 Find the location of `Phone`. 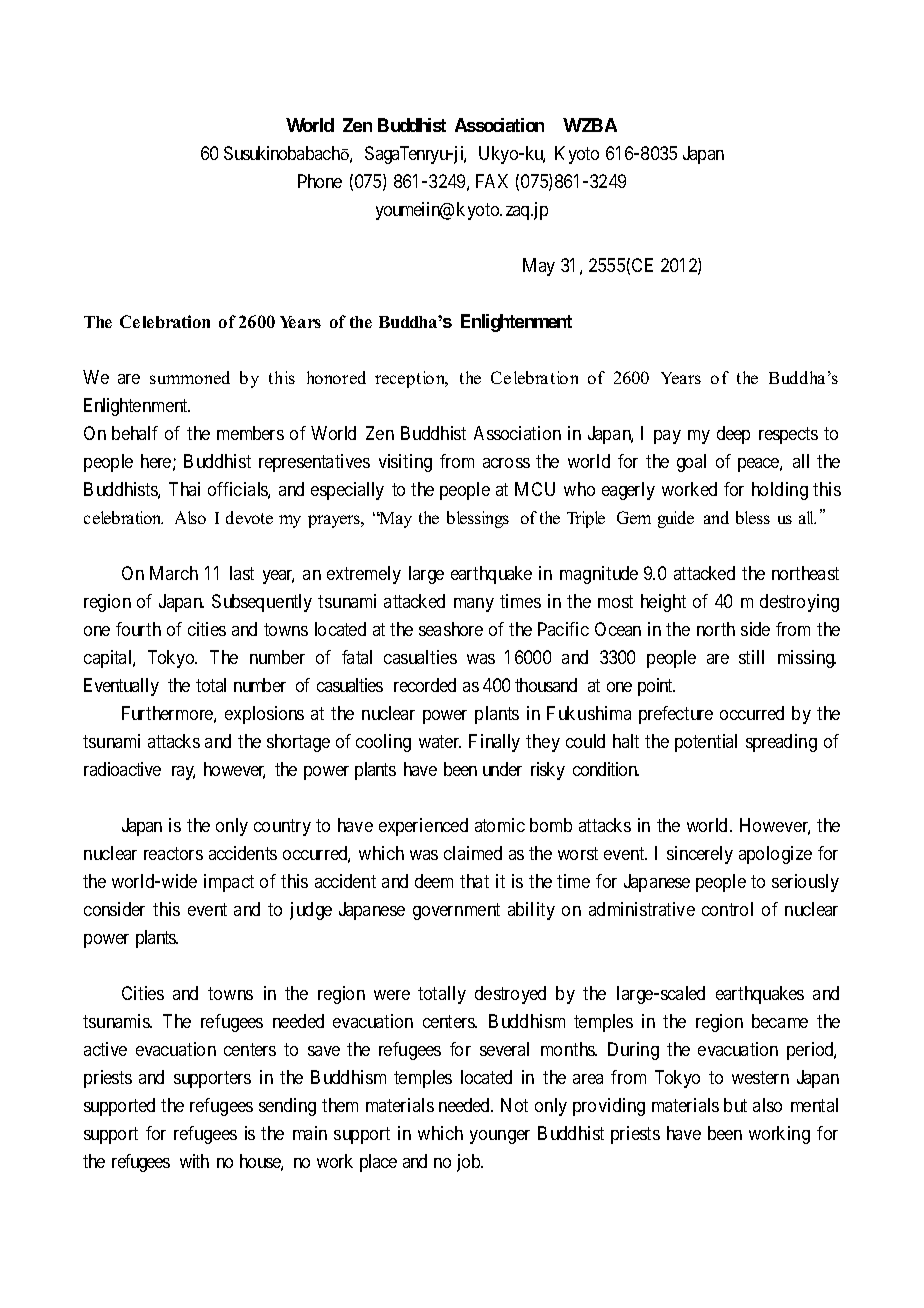

Phone is located at coordinates (320, 181).
